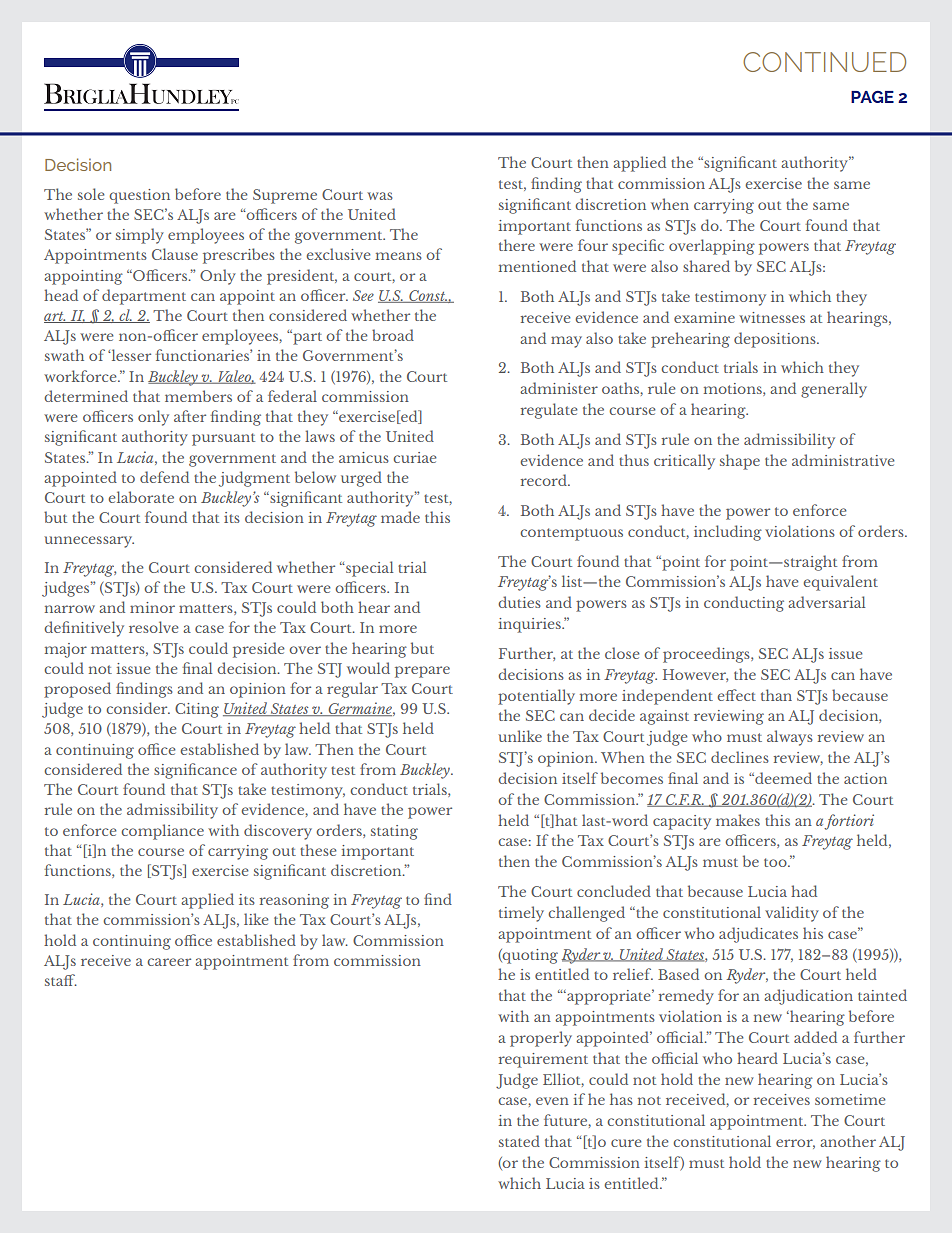  I want to click on adversarial, so click(826, 602).
